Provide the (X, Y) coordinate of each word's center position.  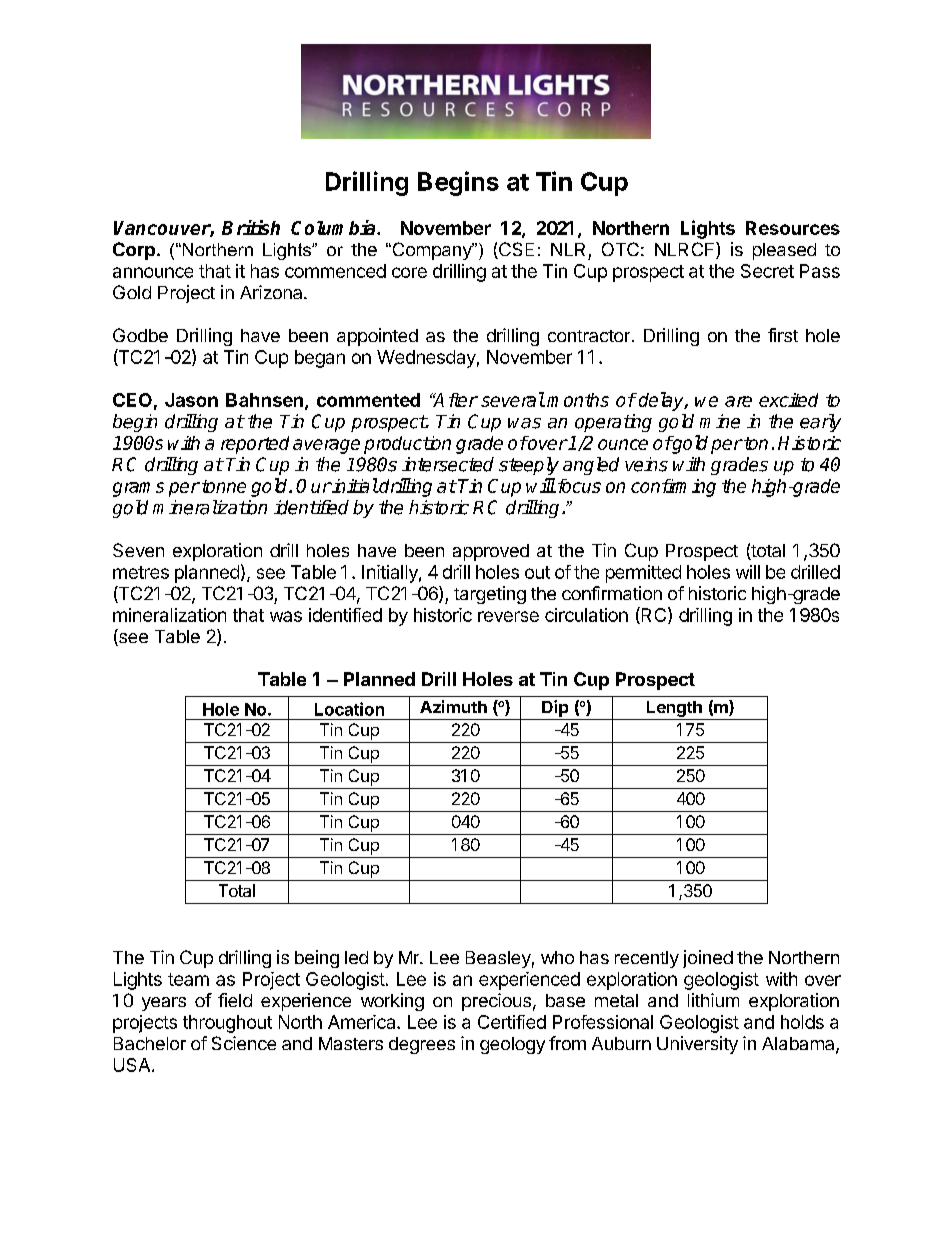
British (251, 227)
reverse (508, 616)
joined (708, 959)
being (317, 959)
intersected (448, 464)
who (557, 957)
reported (255, 445)
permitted (643, 574)
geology (512, 1045)
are (738, 401)
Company (432, 251)
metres (141, 572)
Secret (767, 271)
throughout (227, 1024)
